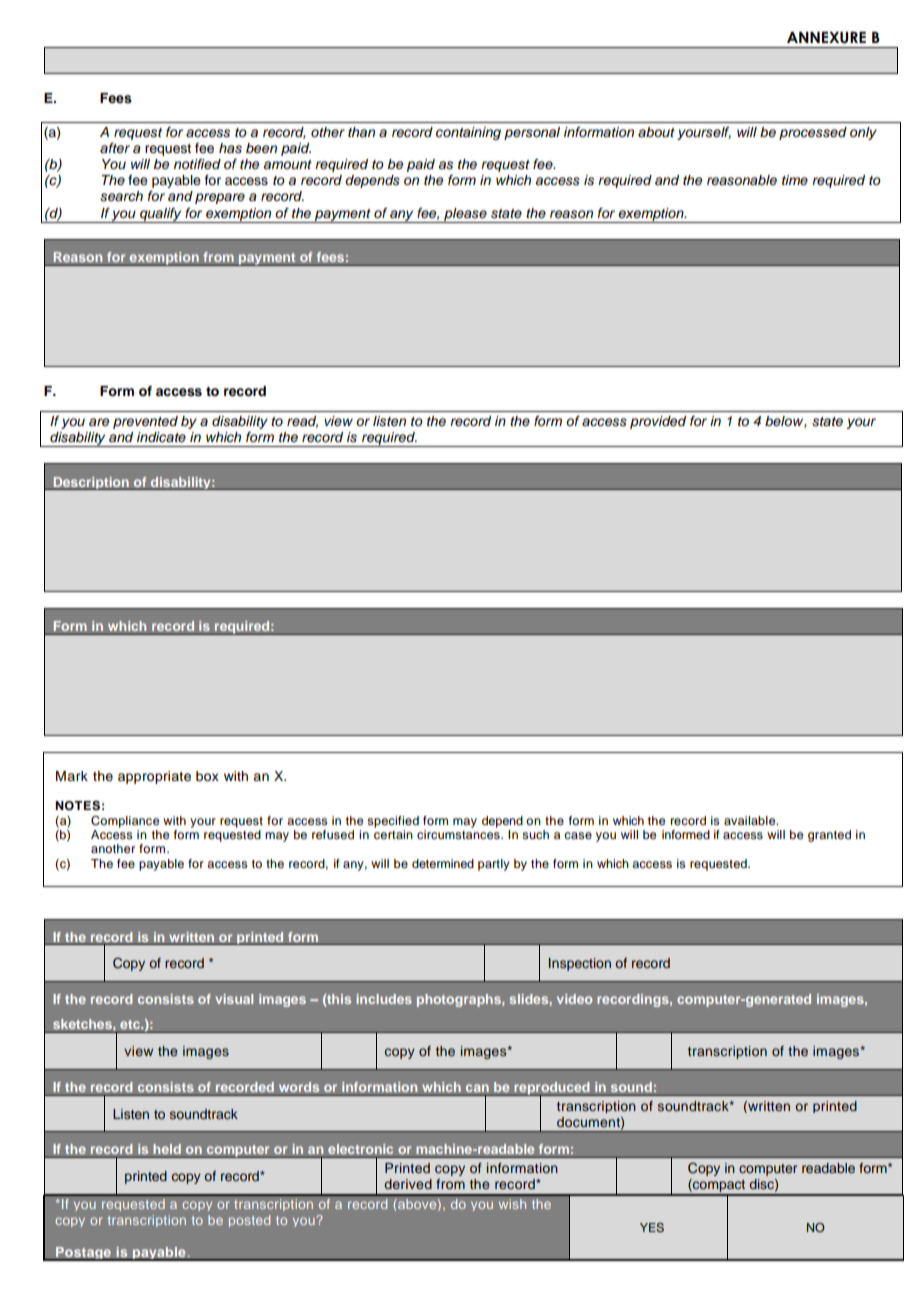 Image resolution: width=924 pixels, height=1308 pixels. I want to click on time, so click(795, 180).
